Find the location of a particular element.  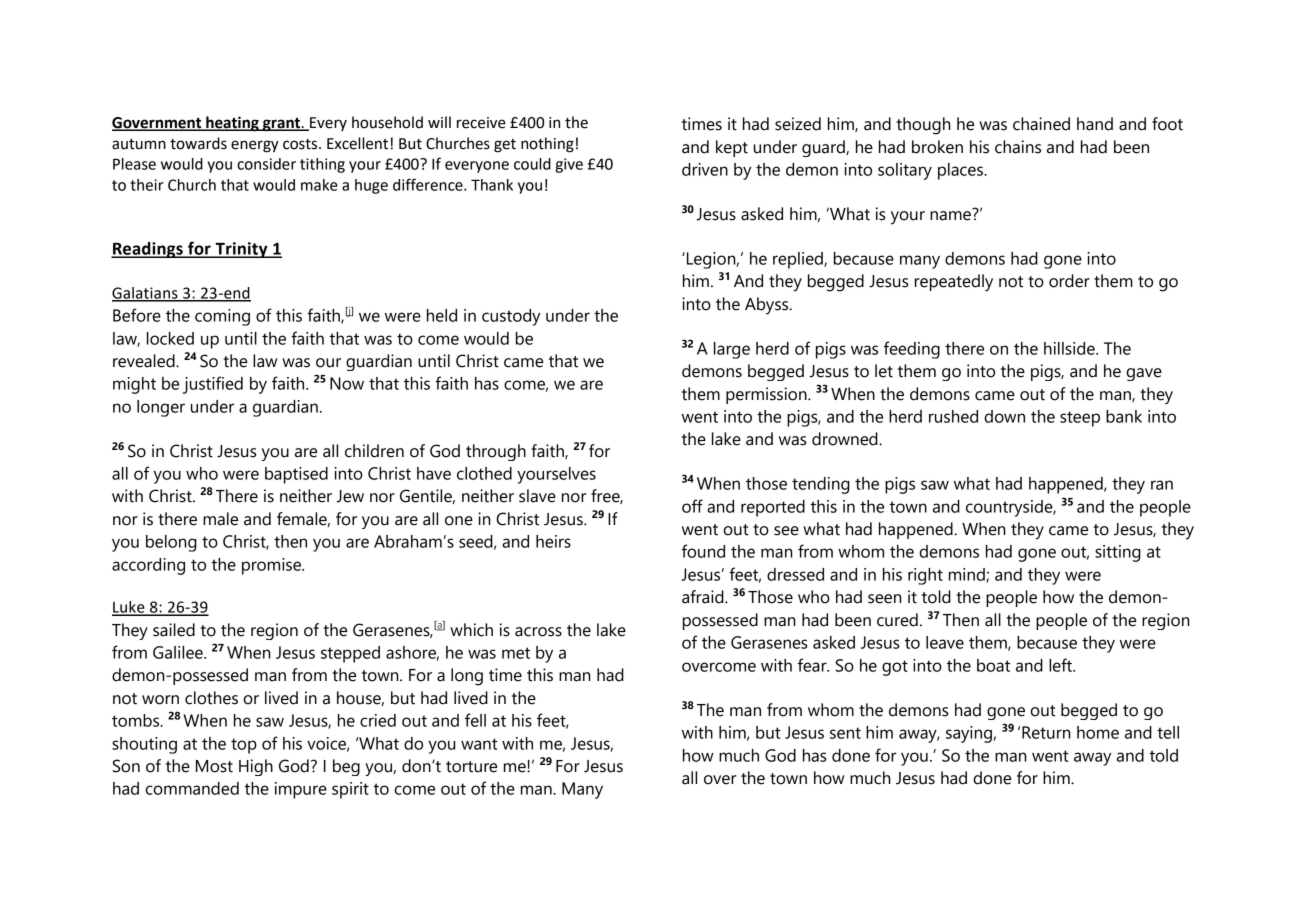

leave is located at coordinates (945, 642).
